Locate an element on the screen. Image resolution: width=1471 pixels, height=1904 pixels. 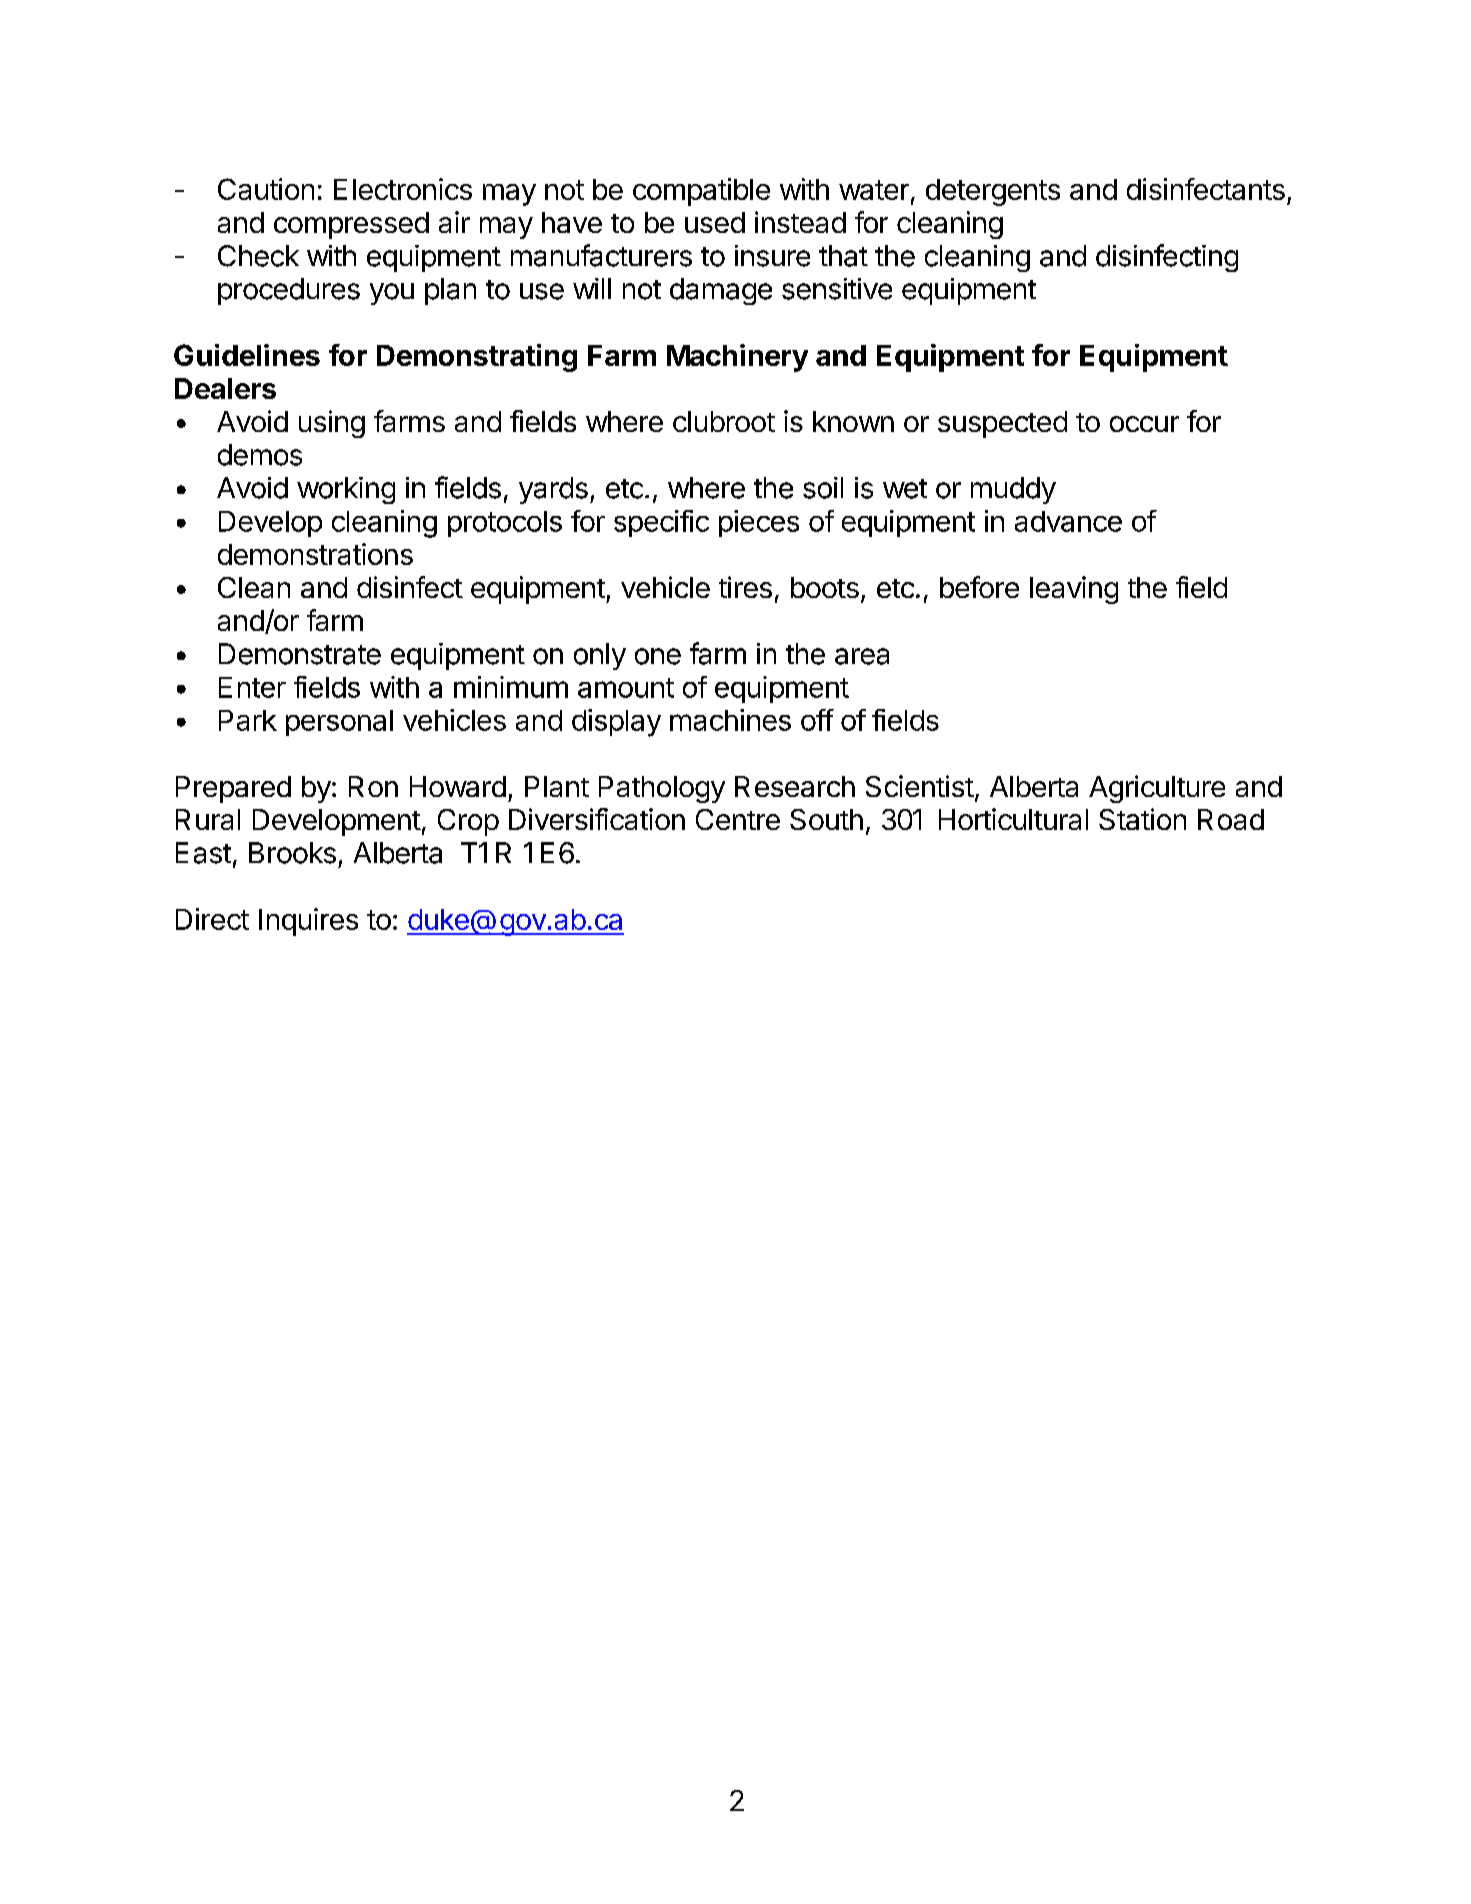
occur is located at coordinates (1144, 424).
